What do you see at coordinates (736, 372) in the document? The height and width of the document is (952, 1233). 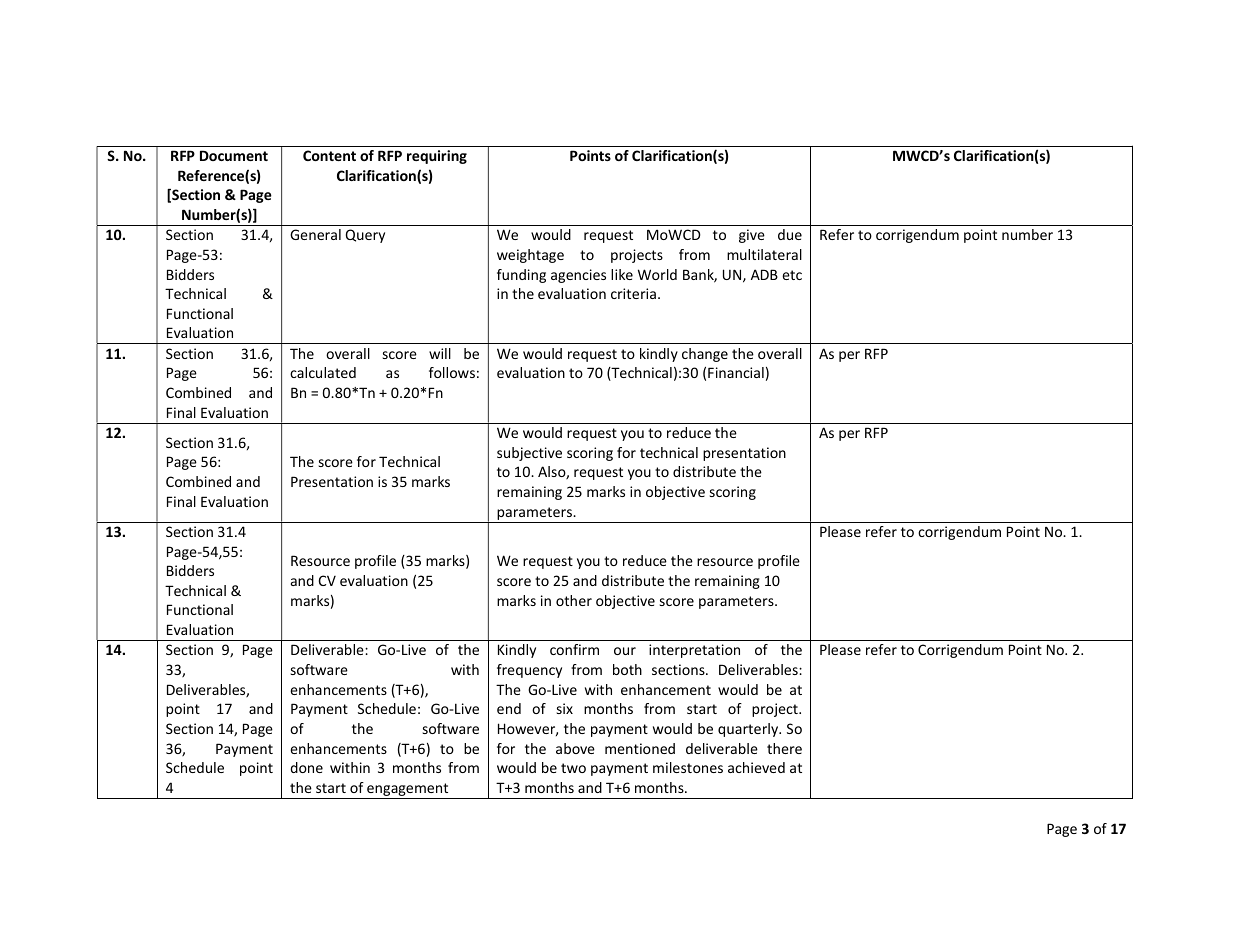 I see `Financial` at bounding box center [736, 372].
